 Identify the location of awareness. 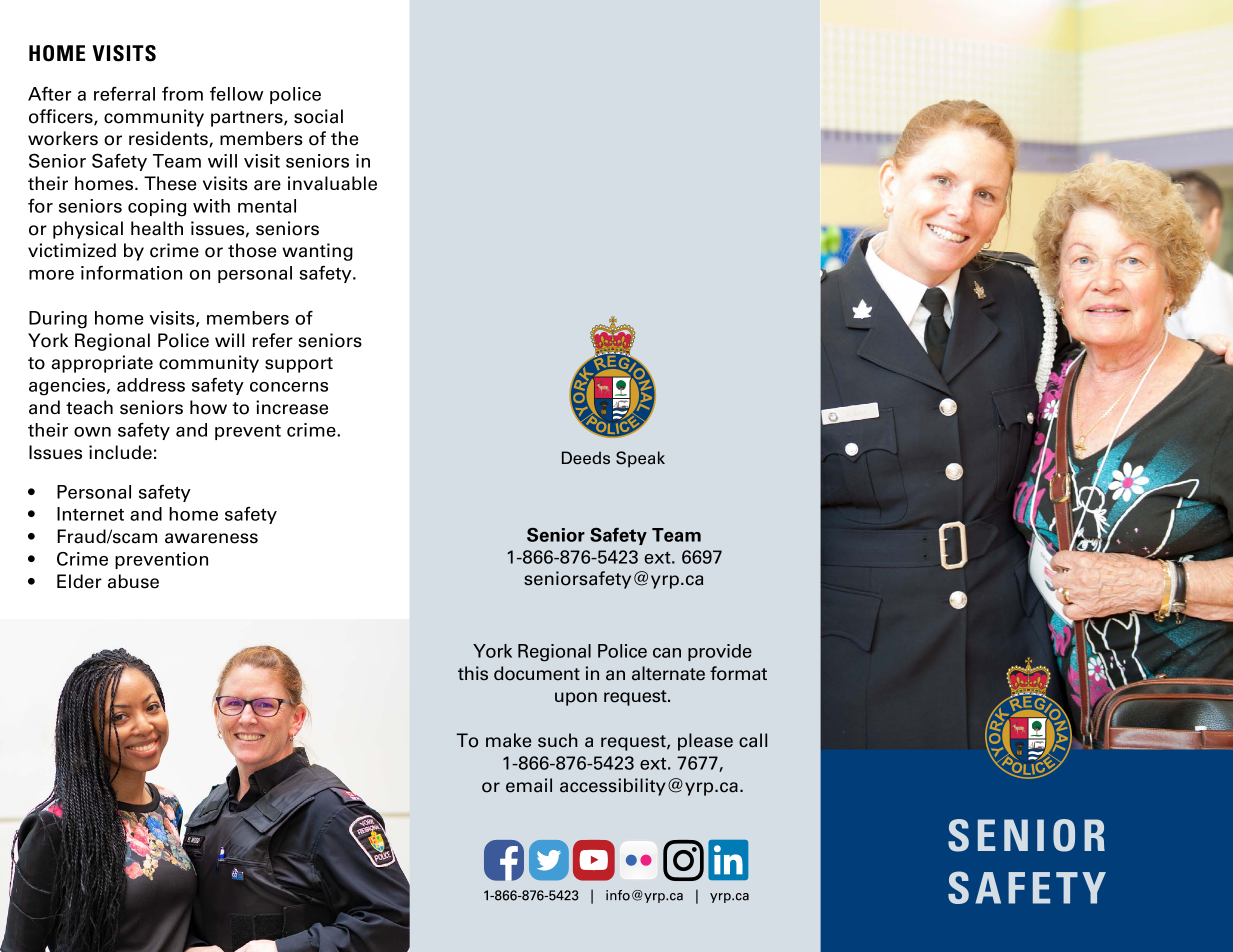
(211, 538).
